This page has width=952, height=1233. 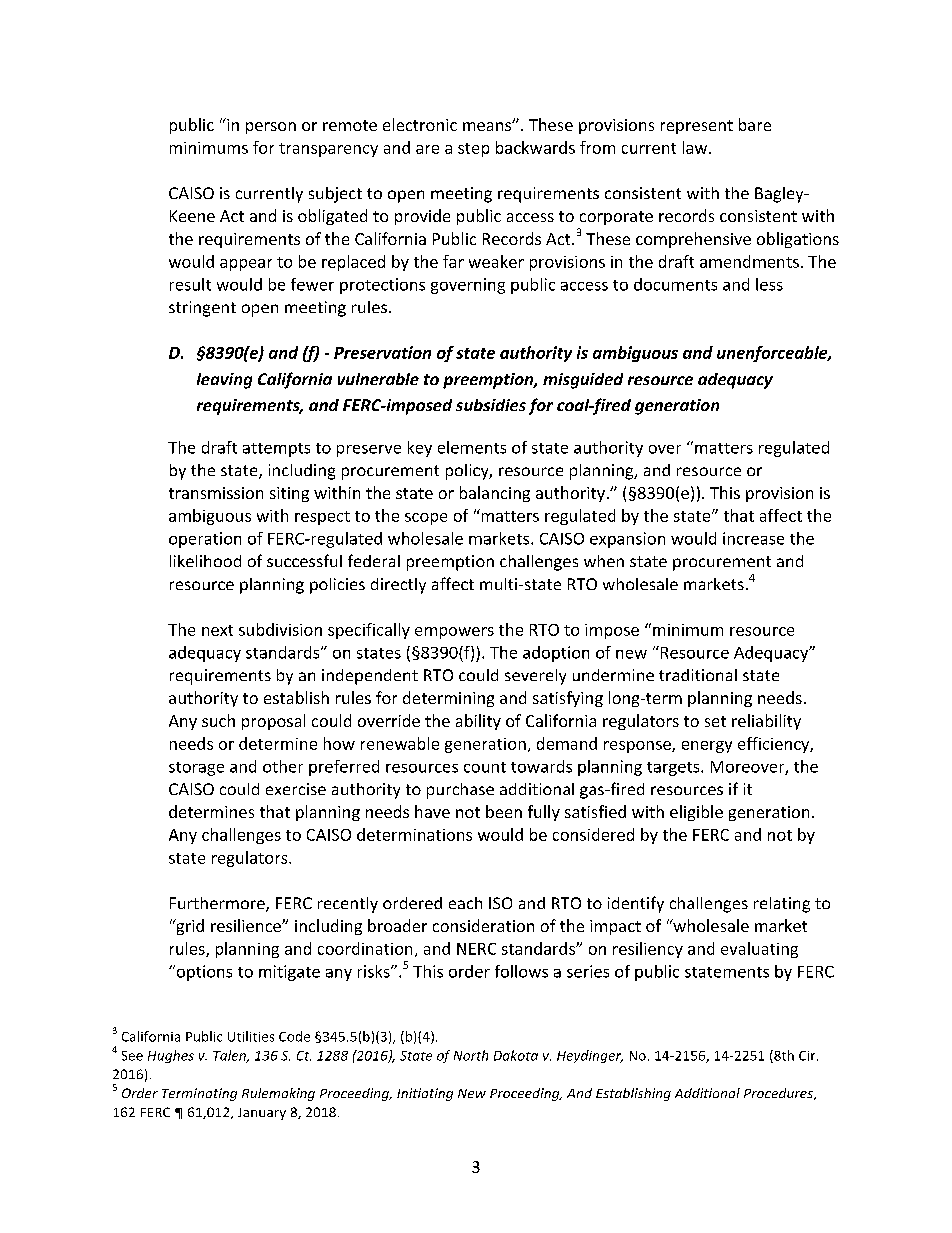 What do you see at coordinates (696, 147) in the page?
I see `law` at bounding box center [696, 147].
